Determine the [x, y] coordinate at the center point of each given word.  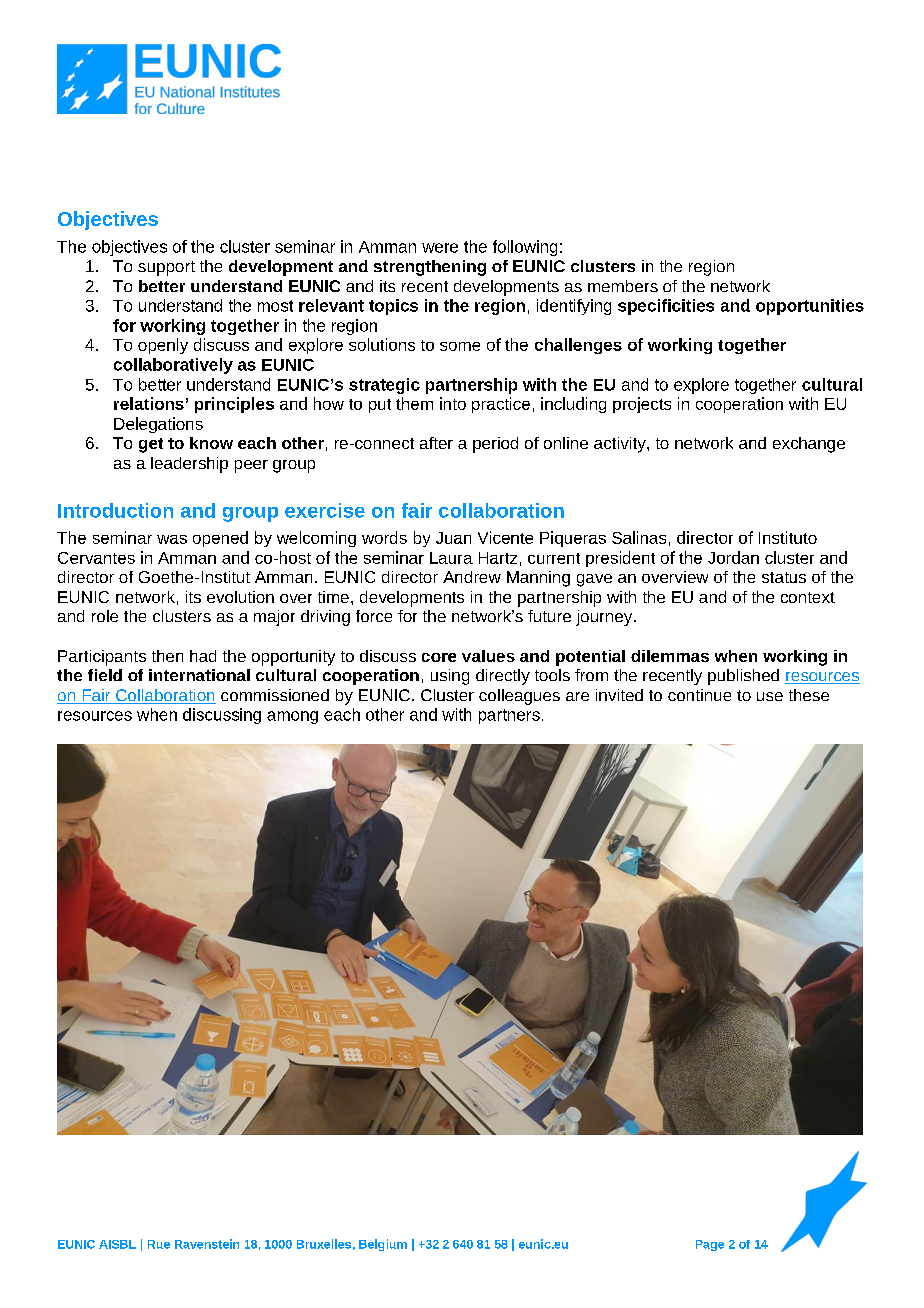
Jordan [733, 557]
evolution [240, 597]
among [292, 717]
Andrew [472, 577]
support [166, 268]
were [440, 248]
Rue [159, 1244]
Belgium [383, 1245]
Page [710, 1245]
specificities [666, 307]
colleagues [519, 697]
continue [699, 695]
